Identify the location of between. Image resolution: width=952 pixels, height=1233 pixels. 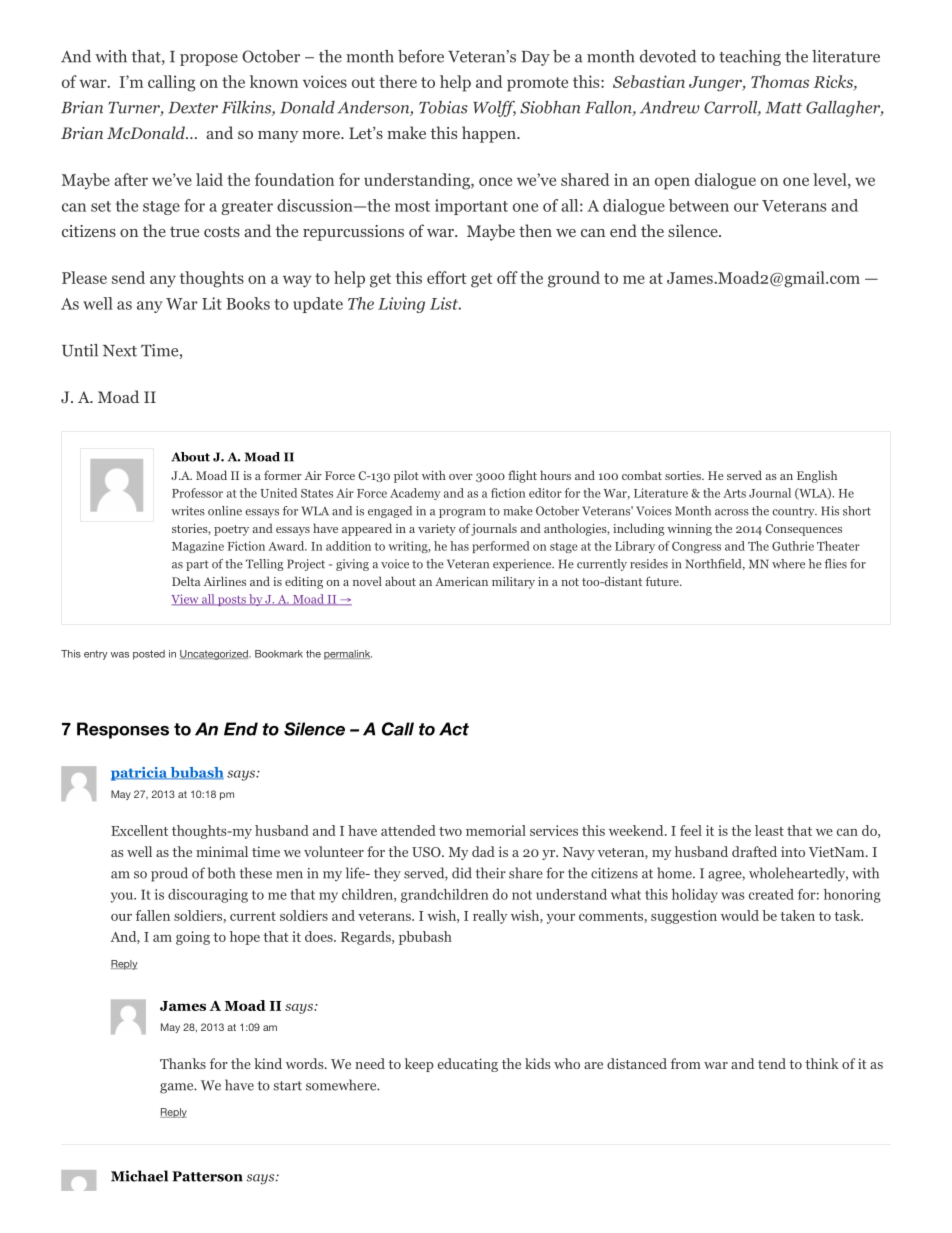
(699, 205).
